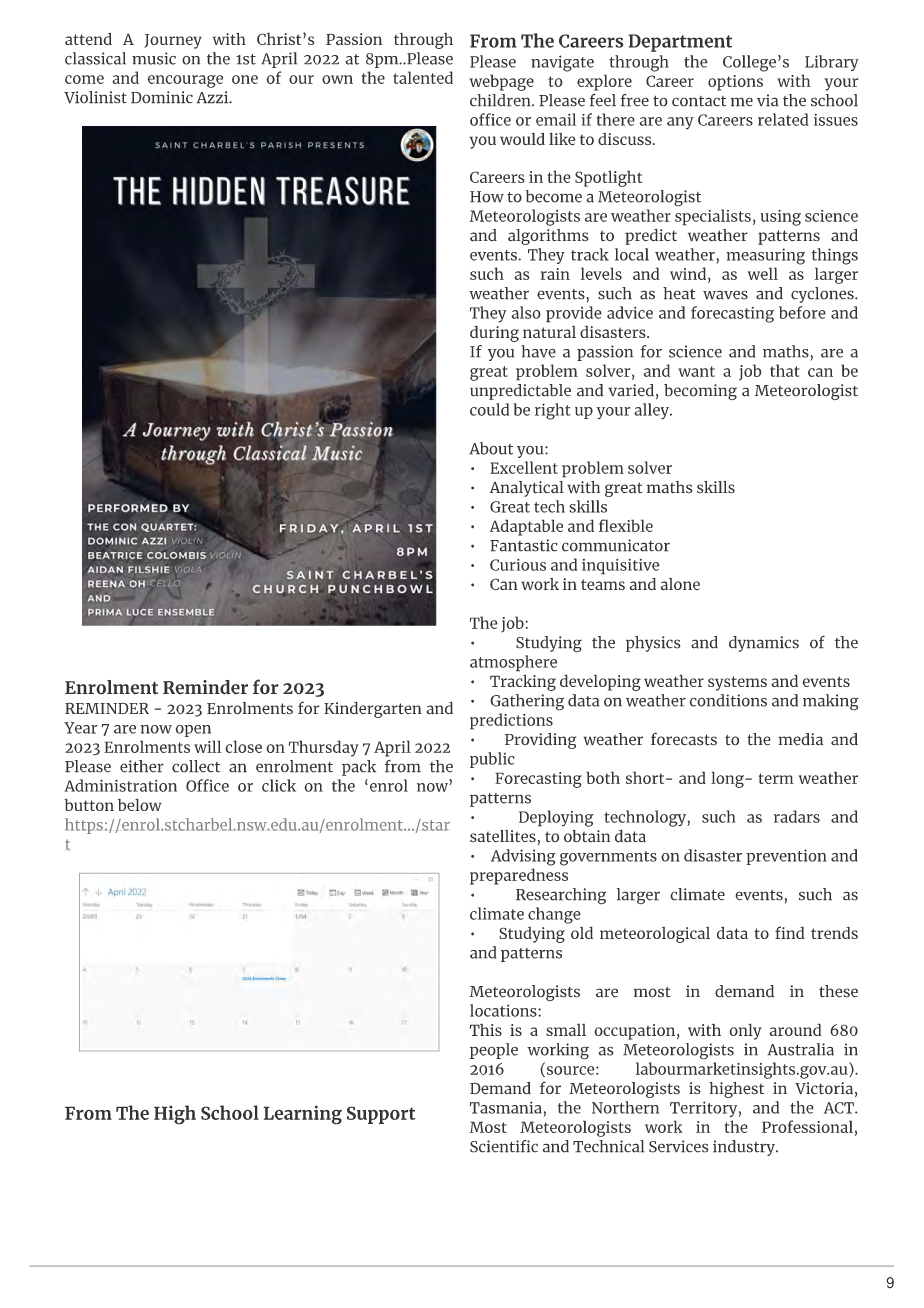  What do you see at coordinates (786, 857) in the image?
I see `prevention` at bounding box center [786, 857].
